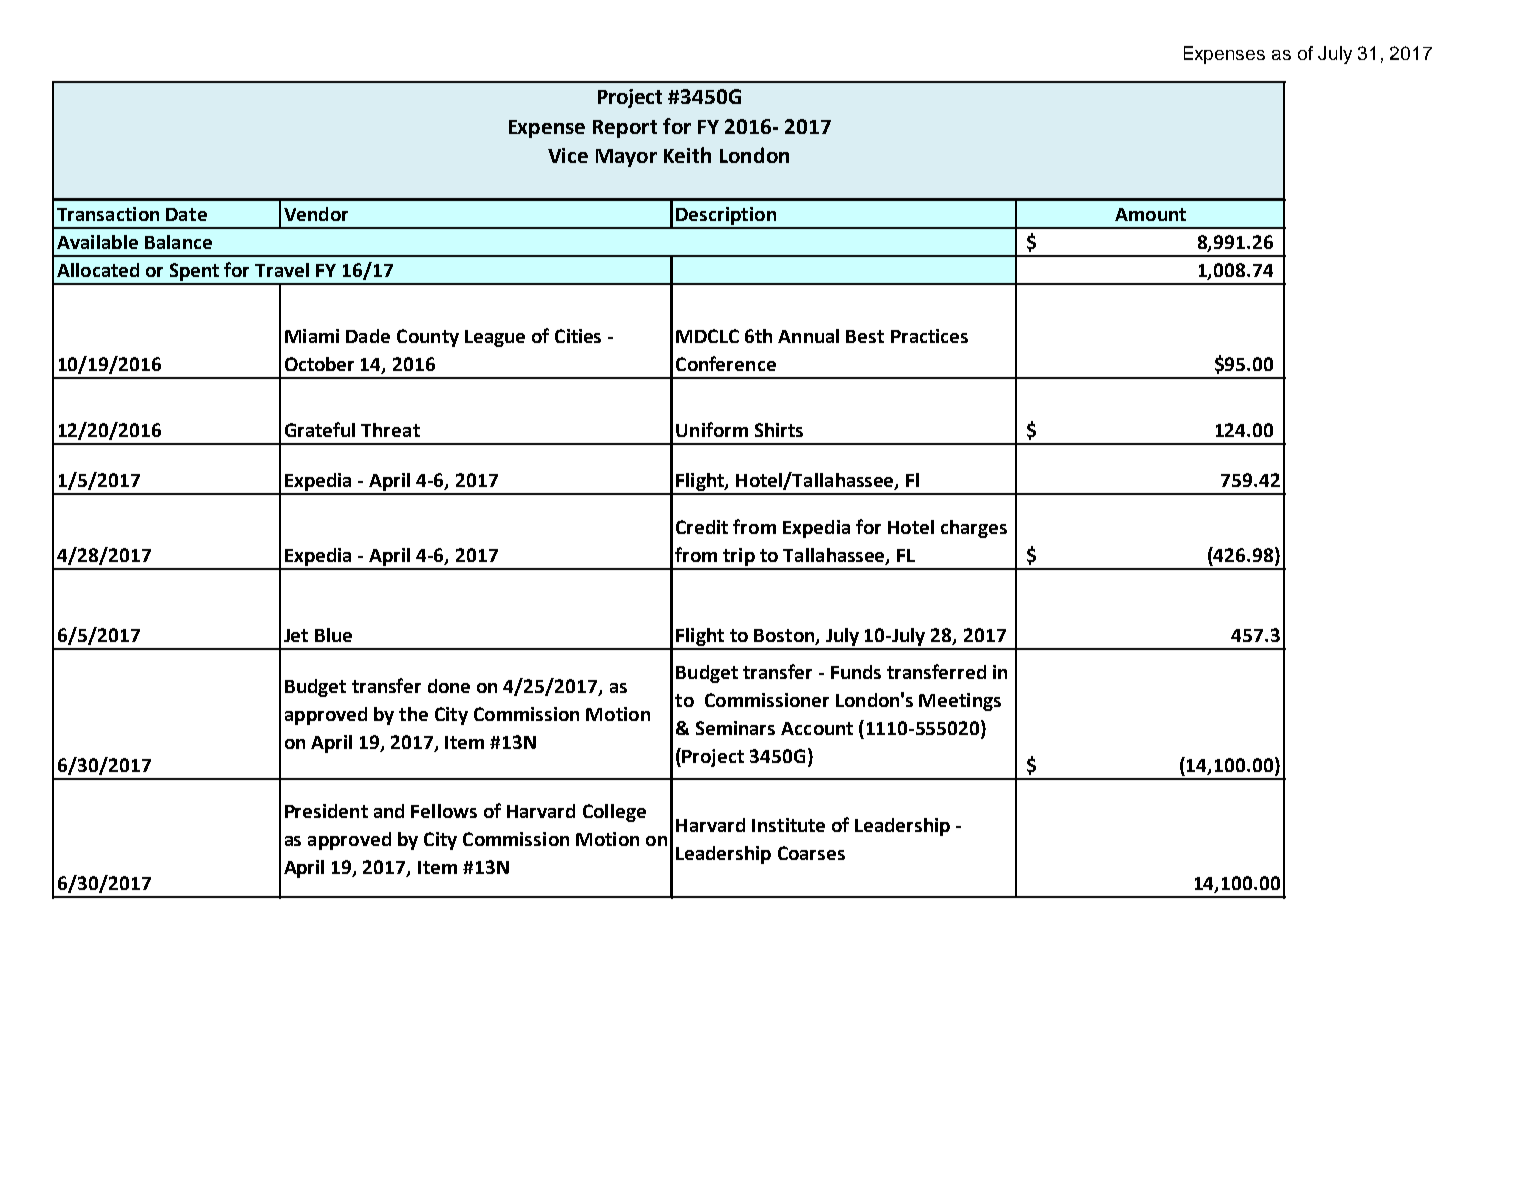  What do you see at coordinates (326, 811) in the image?
I see `President` at bounding box center [326, 811].
